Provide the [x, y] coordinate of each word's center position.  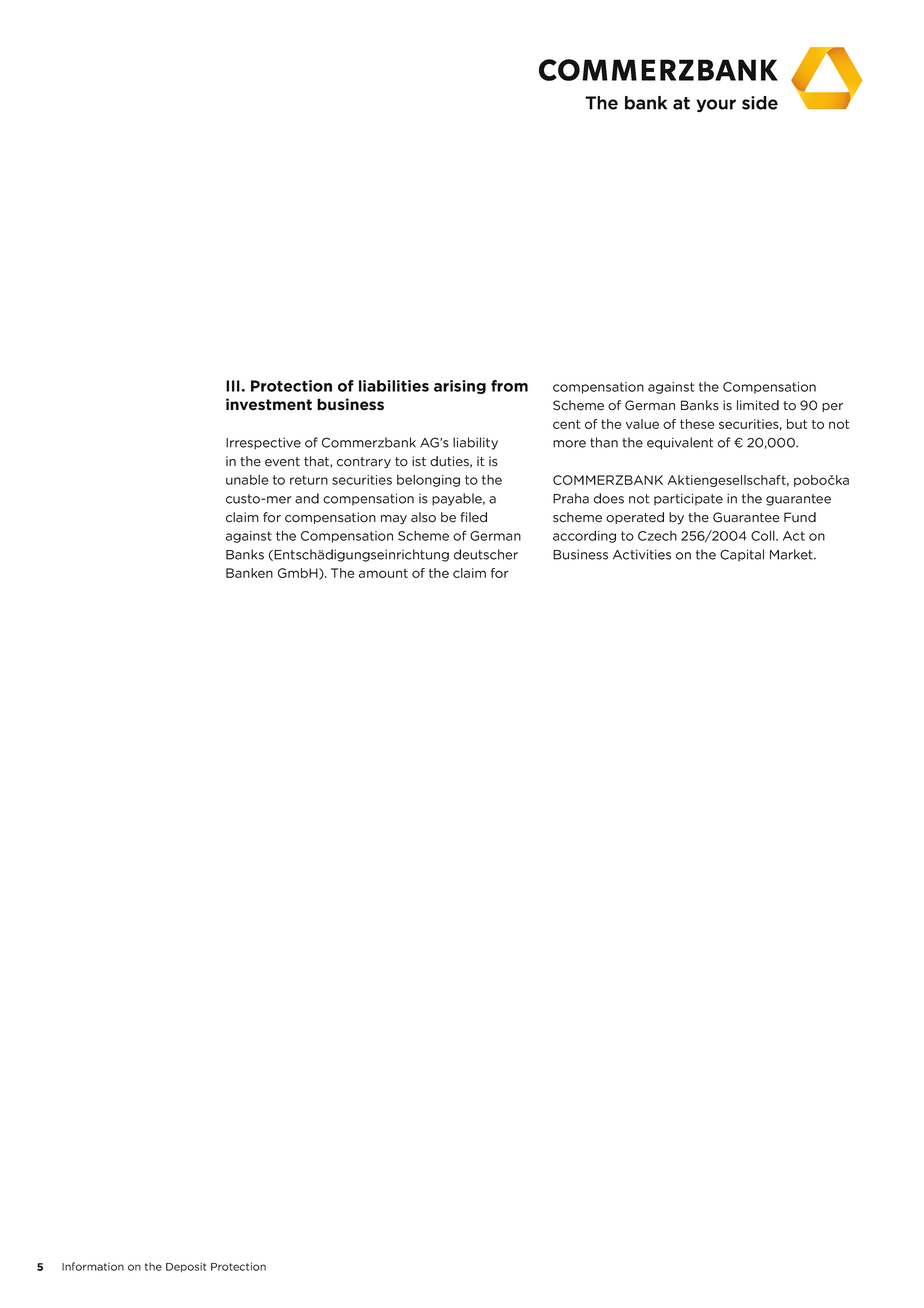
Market [792, 554]
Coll [764, 535]
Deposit [186, 1267]
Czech [657, 536]
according [584, 536]
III [233, 386]
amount [383, 573]
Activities [642, 554]
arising [460, 387]
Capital [742, 555]
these [697, 424]
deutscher [486, 554]
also [423, 517]
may [394, 520]
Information [93, 1266]
